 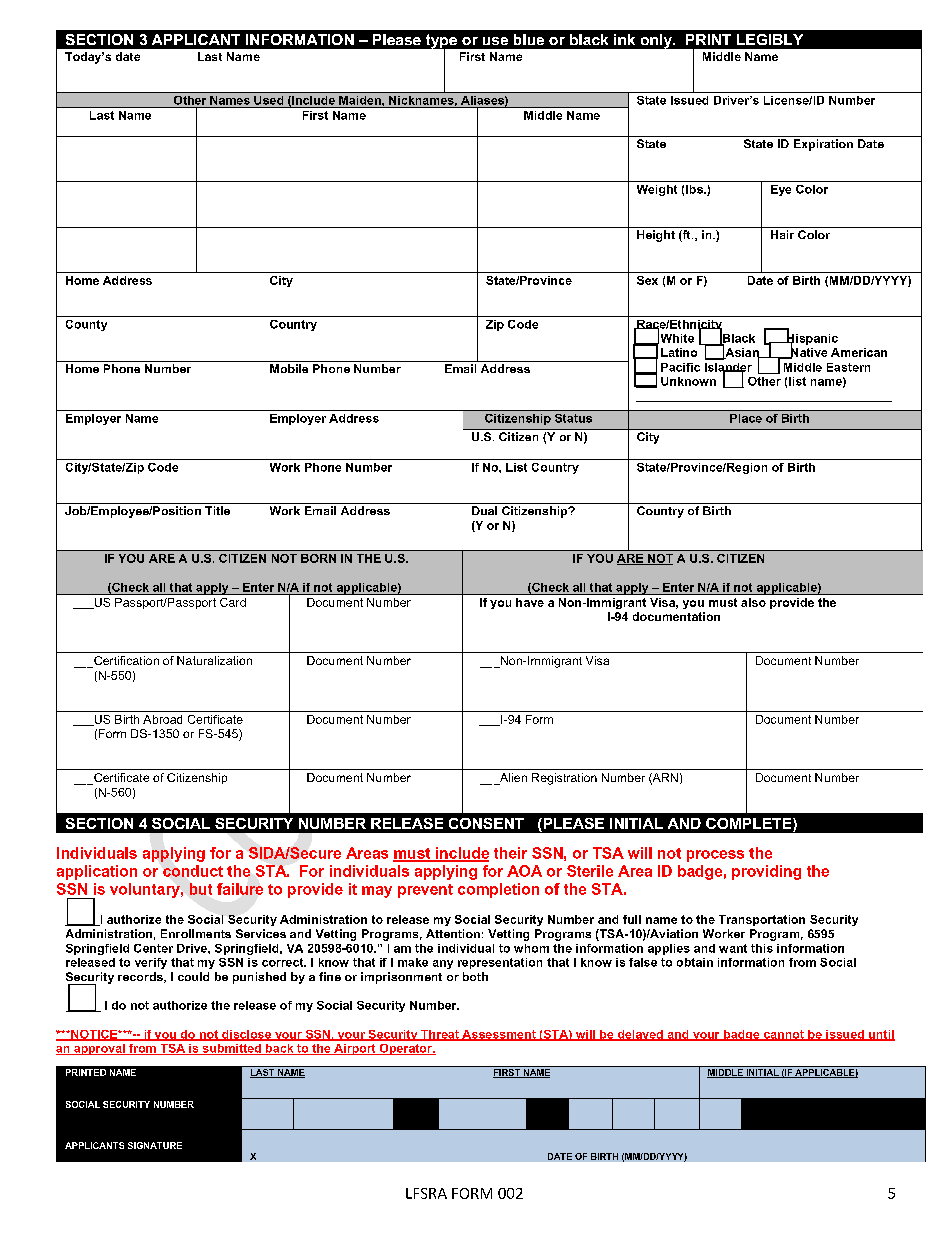 What do you see at coordinates (155, 1145) in the image?
I see `SIGNATURE` at bounding box center [155, 1145].
